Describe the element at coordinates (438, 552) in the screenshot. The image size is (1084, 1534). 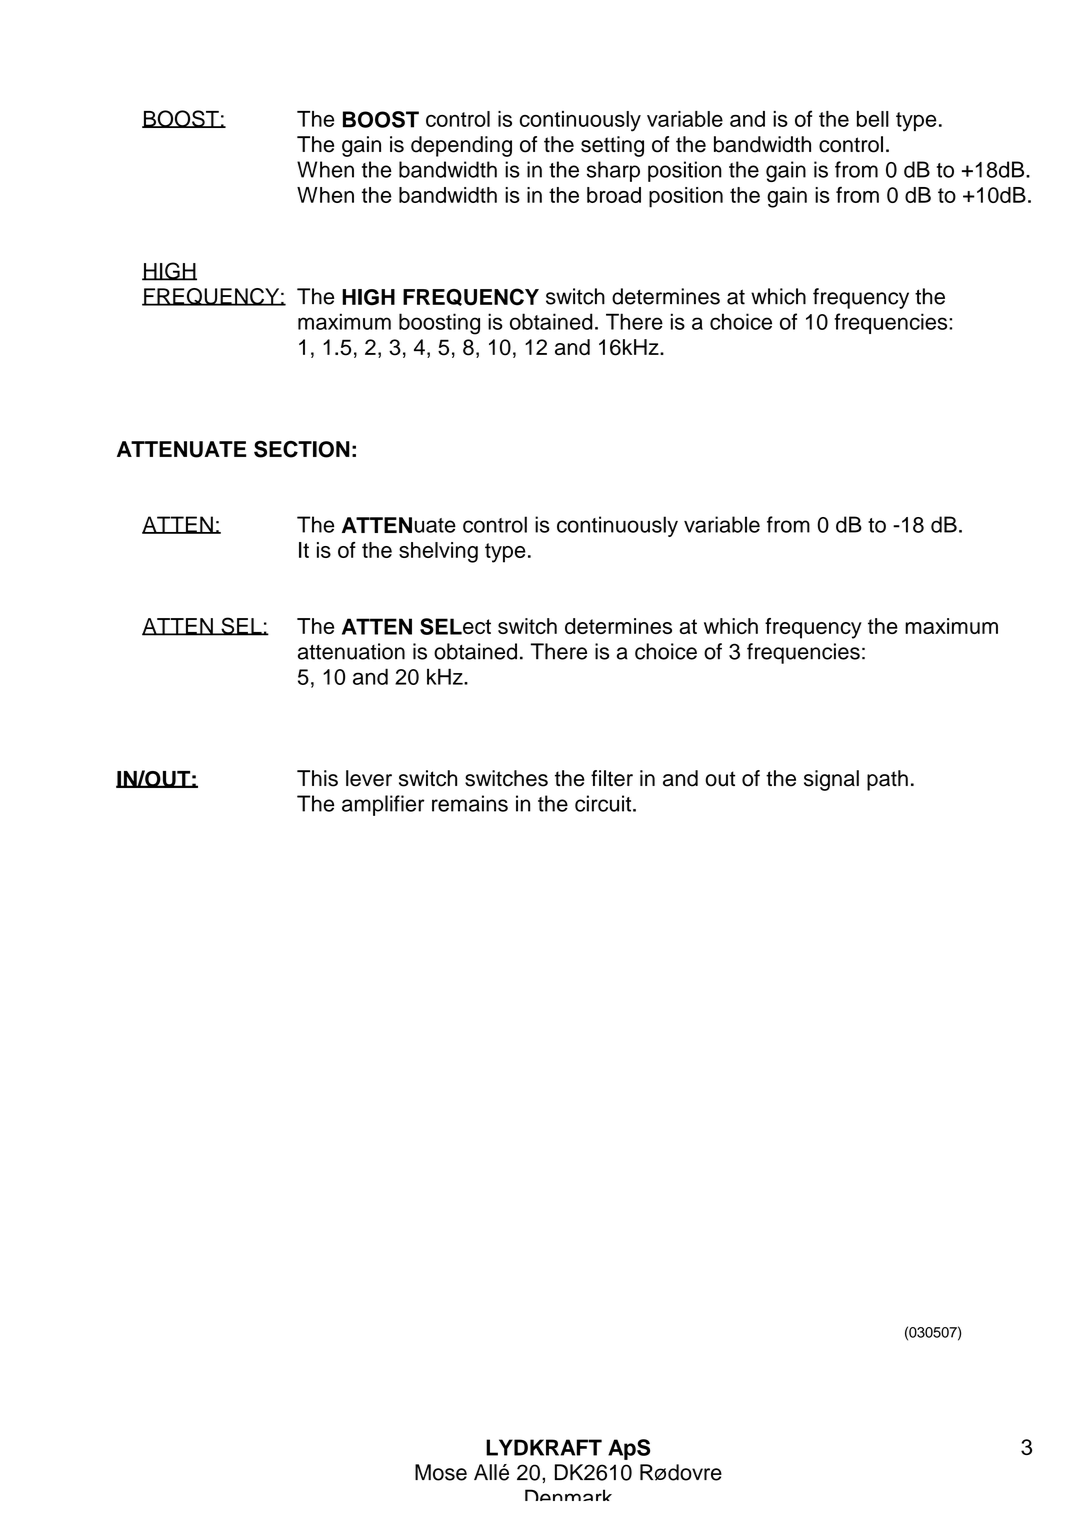
I see `shelving` at that location.
